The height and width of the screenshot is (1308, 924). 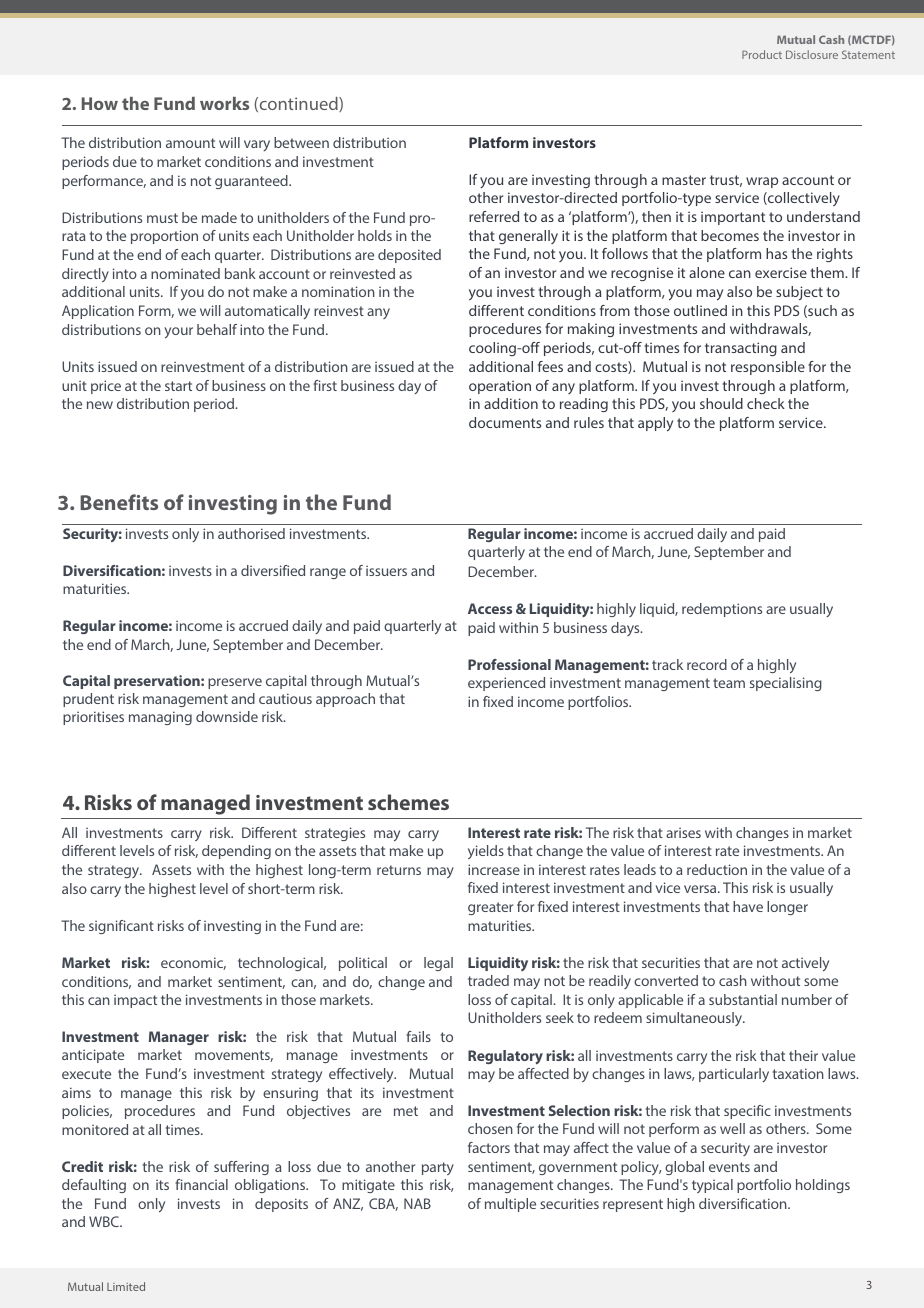 What do you see at coordinates (119, 502) in the screenshot?
I see `Benefits` at bounding box center [119, 502].
